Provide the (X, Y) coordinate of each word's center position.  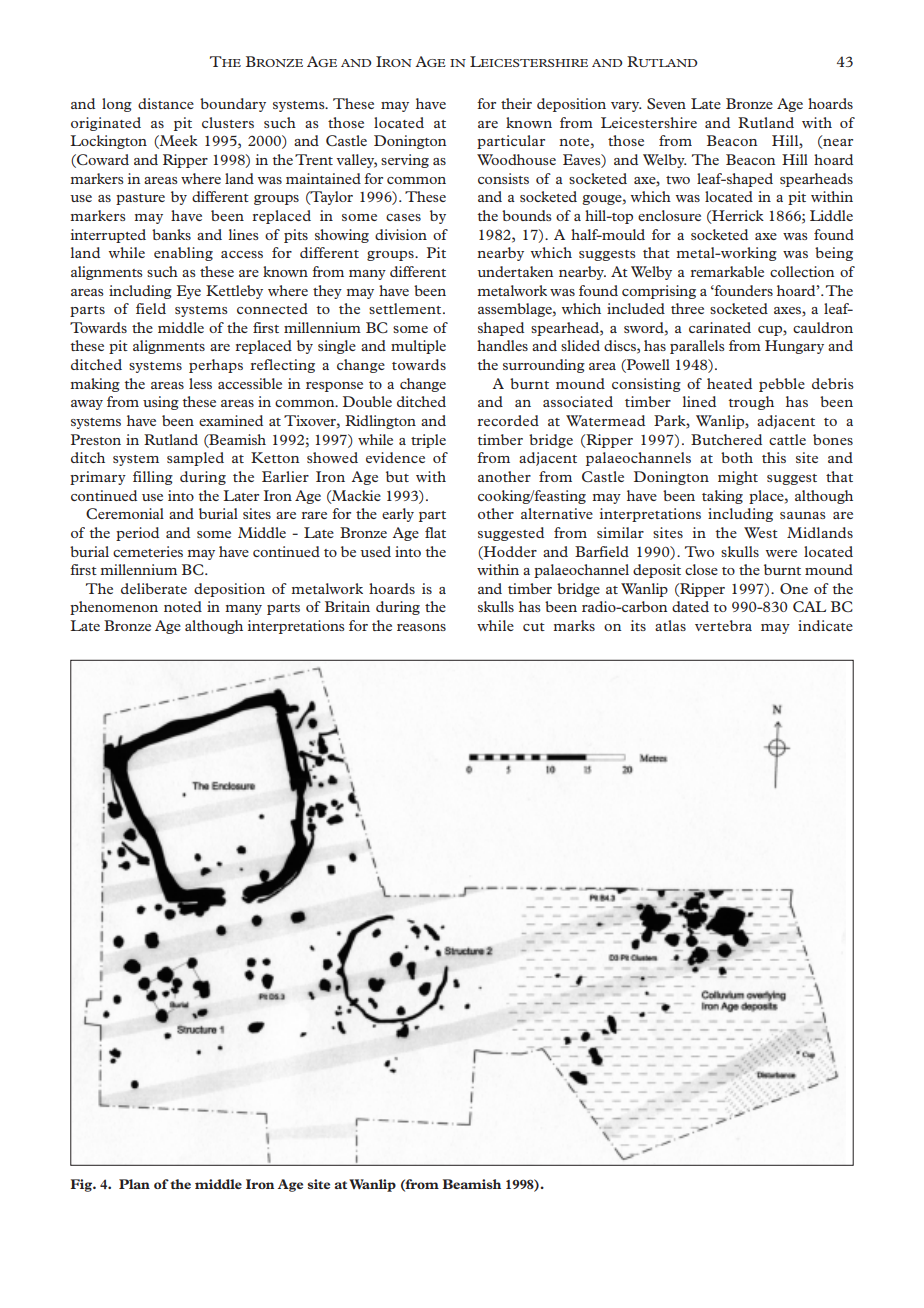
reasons (421, 627)
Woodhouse (516, 159)
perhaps (216, 366)
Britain (347, 606)
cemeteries (148, 551)
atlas (670, 625)
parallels (697, 347)
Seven (666, 103)
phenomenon (114, 608)
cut (534, 627)
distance (166, 103)
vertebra (723, 625)
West (761, 532)
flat (435, 532)
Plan (134, 1184)
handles (502, 345)
